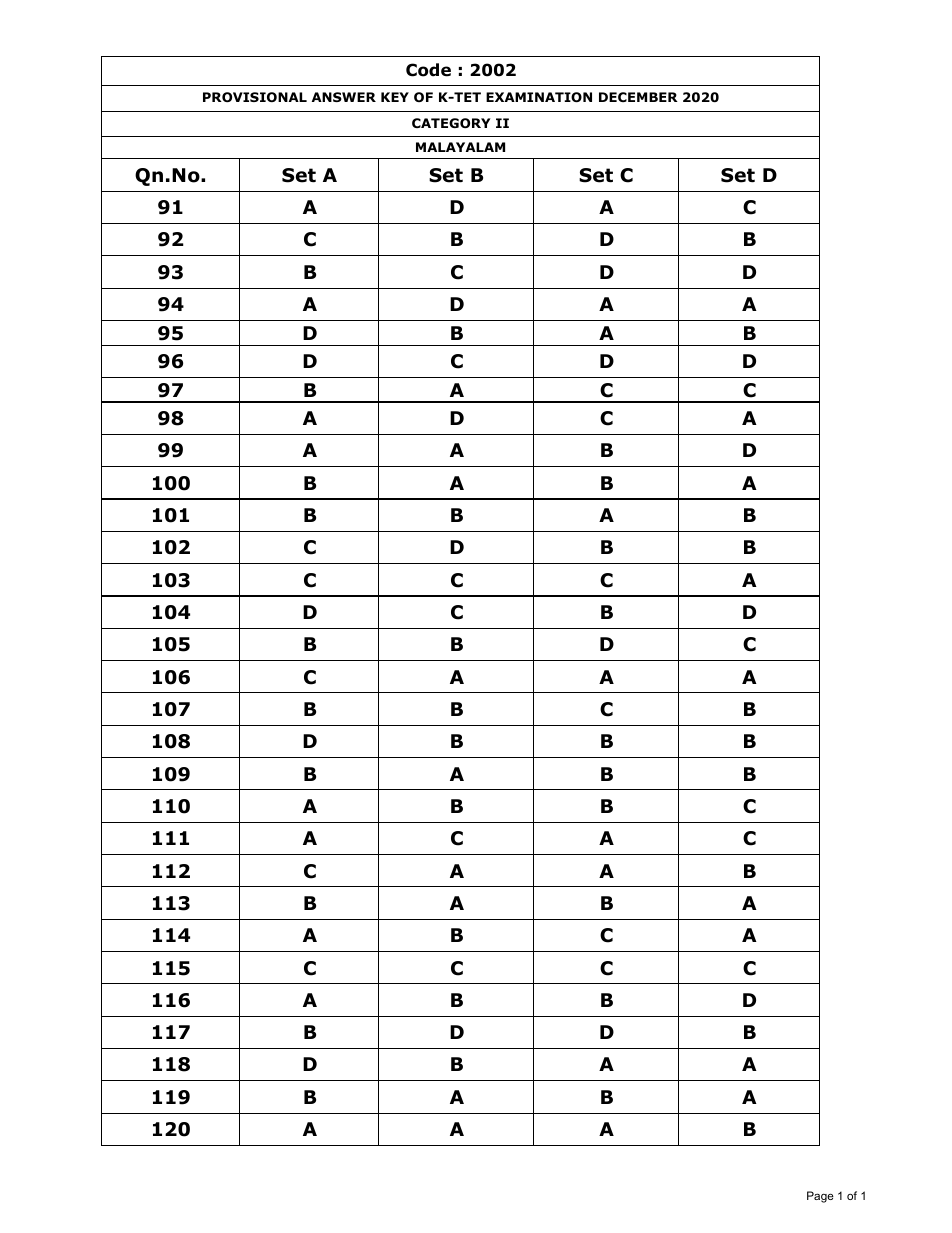  I want to click on ANSWER, so click(344, 97).
